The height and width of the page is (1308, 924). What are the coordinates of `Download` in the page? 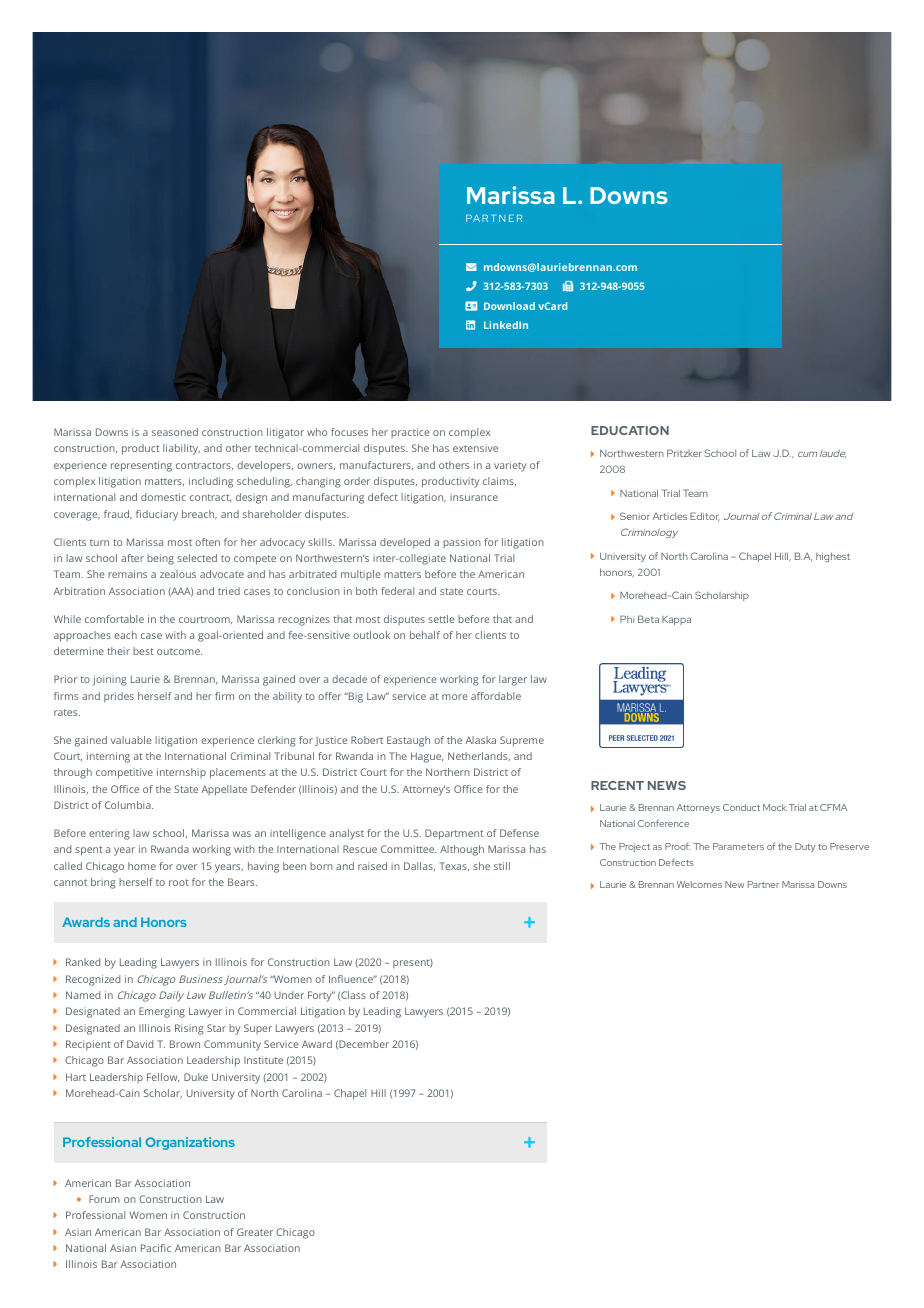 It's located at (509, 306).
